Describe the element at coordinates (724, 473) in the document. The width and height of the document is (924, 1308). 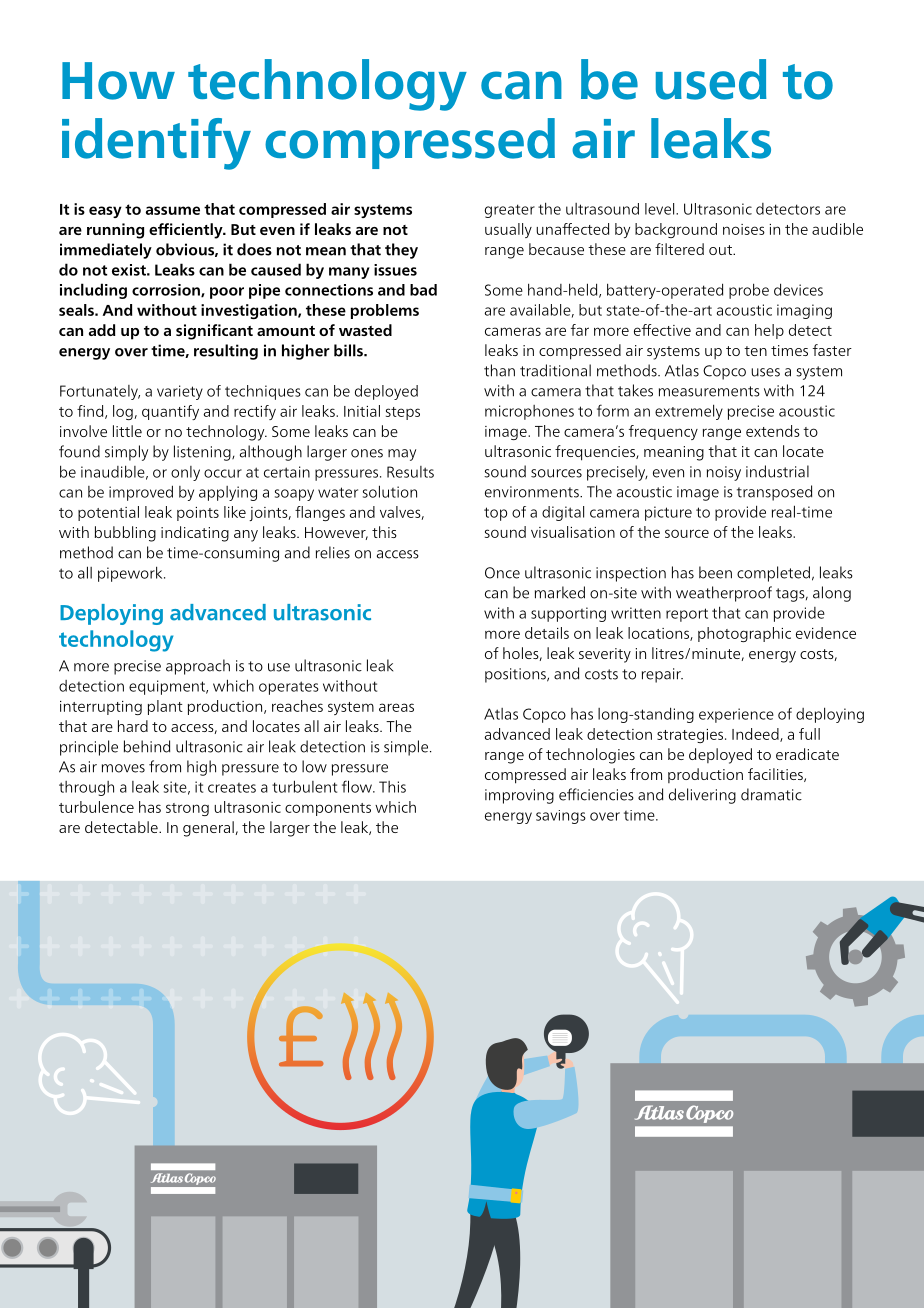
I see `noisy` at that location.
